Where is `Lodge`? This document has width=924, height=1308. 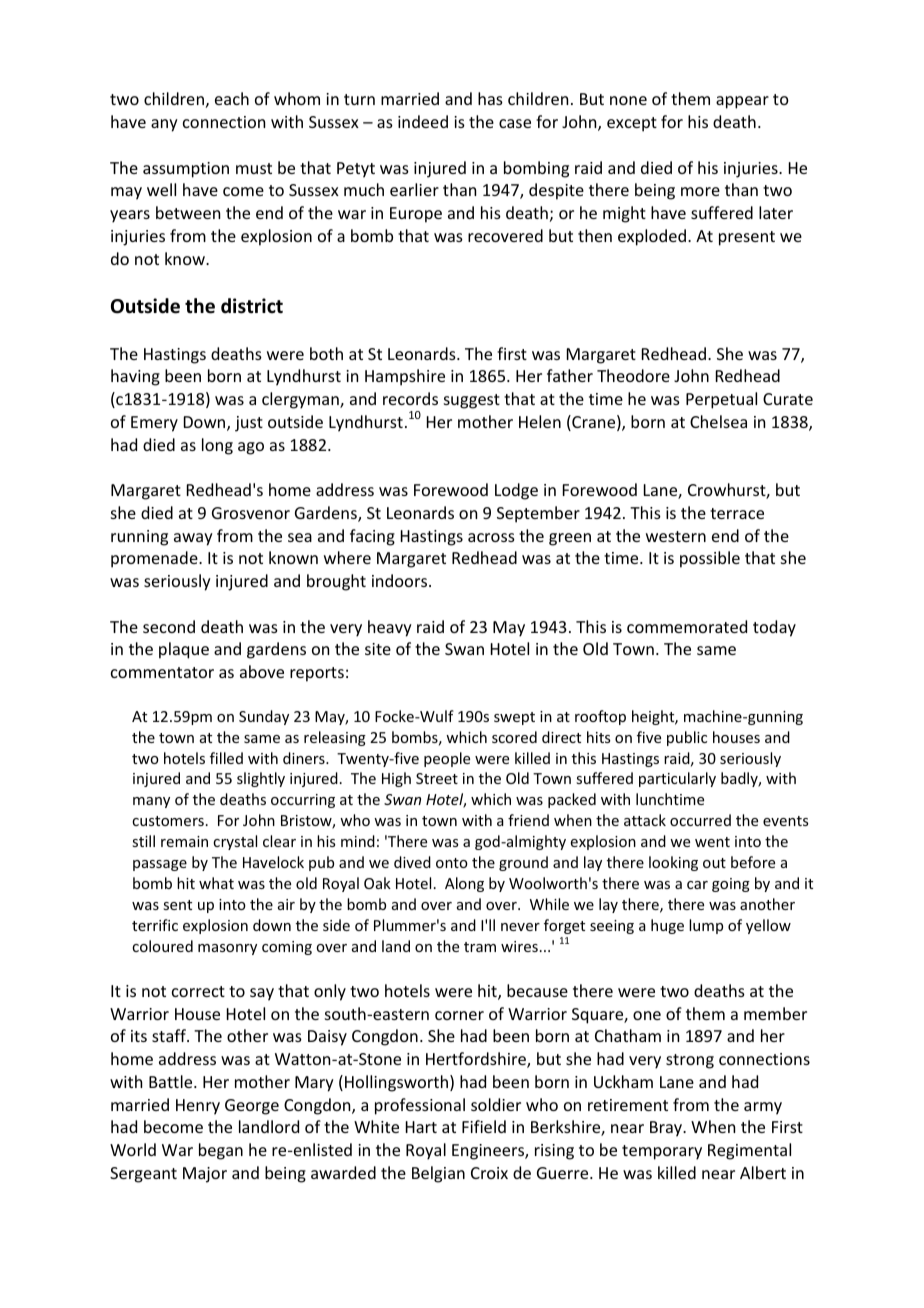
Lodge is located at coordinates (516, 491).
